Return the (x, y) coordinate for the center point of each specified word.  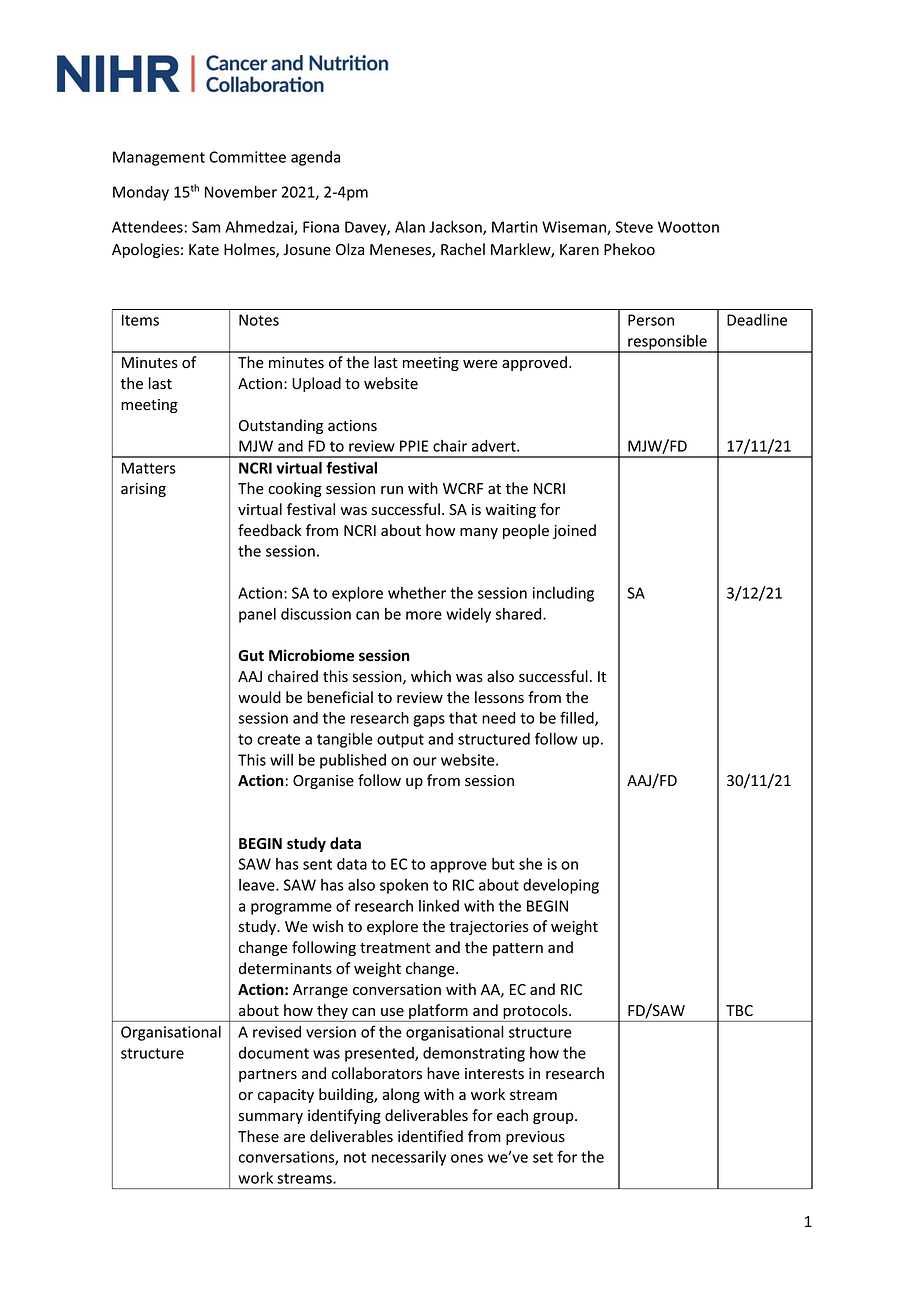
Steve (634, 227)
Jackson (456, 228)
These (258, 1136)
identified (430, 1136)
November (241, 192)
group (554, 1118)
